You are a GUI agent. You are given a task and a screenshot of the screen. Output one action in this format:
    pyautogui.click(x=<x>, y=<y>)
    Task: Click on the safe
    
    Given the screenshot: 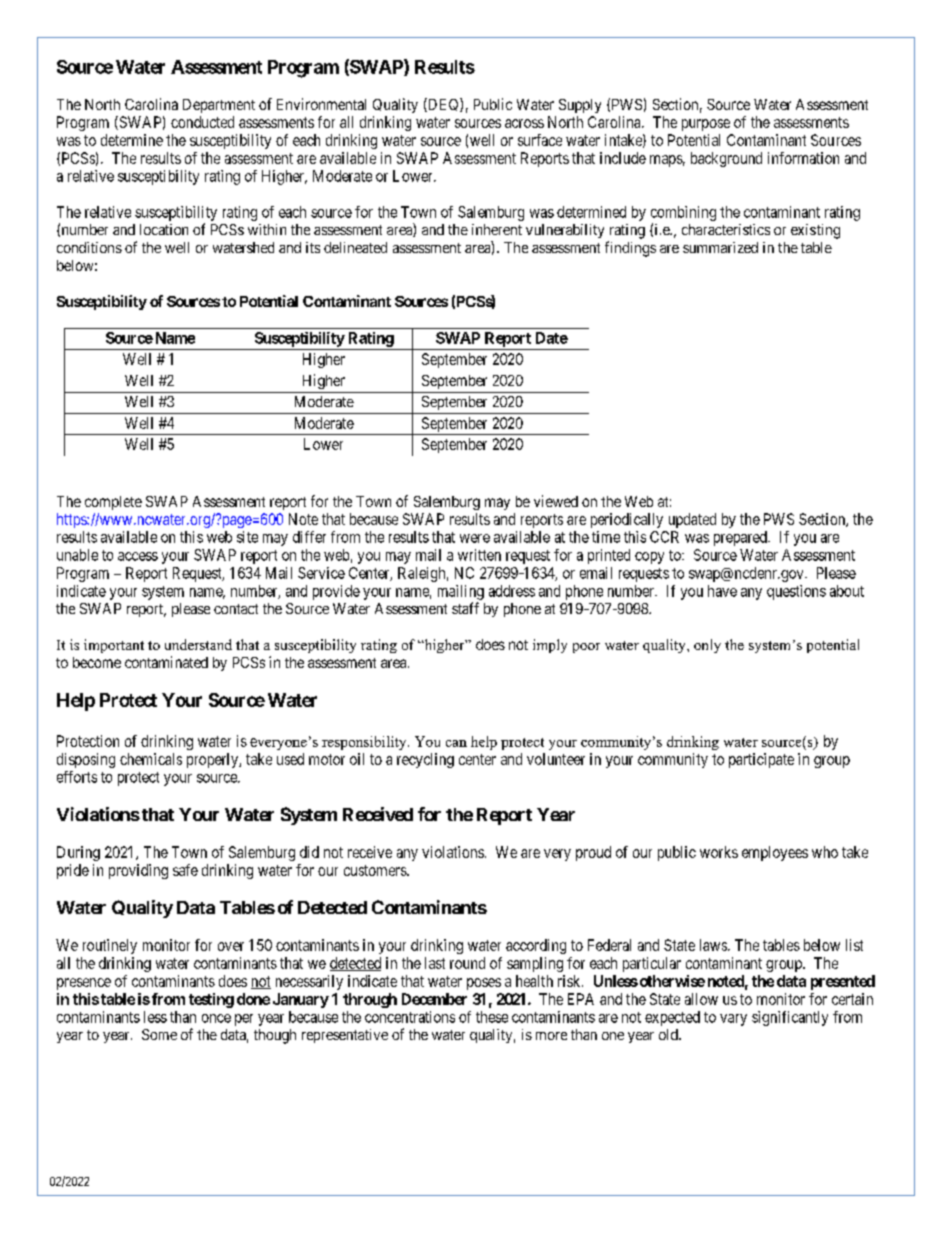 What is the action you would take?
    pyautogui.click(x=185, y=870)
